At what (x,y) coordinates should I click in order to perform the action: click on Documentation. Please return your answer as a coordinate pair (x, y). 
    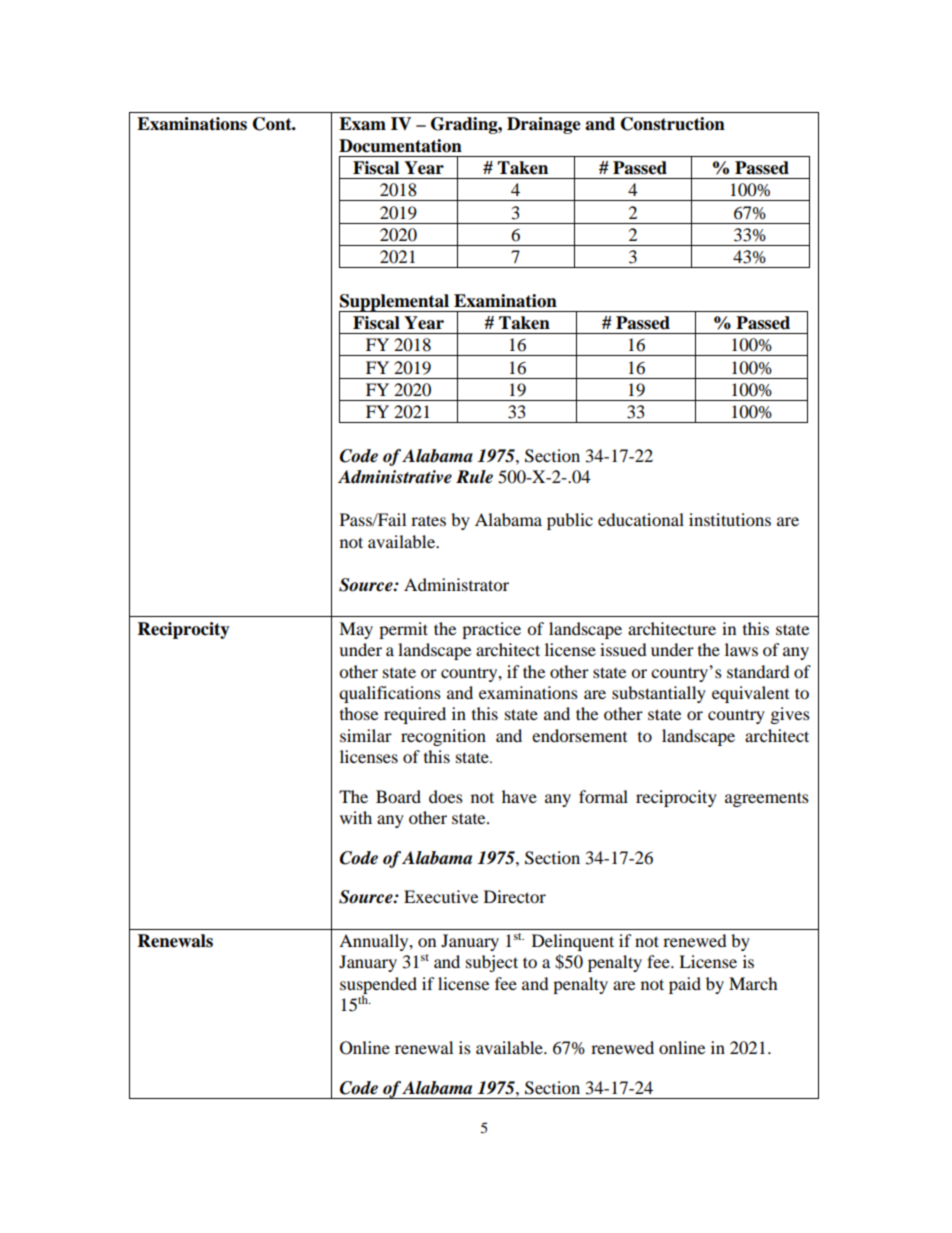
    Looking at the image, I should click on (400, 146).
